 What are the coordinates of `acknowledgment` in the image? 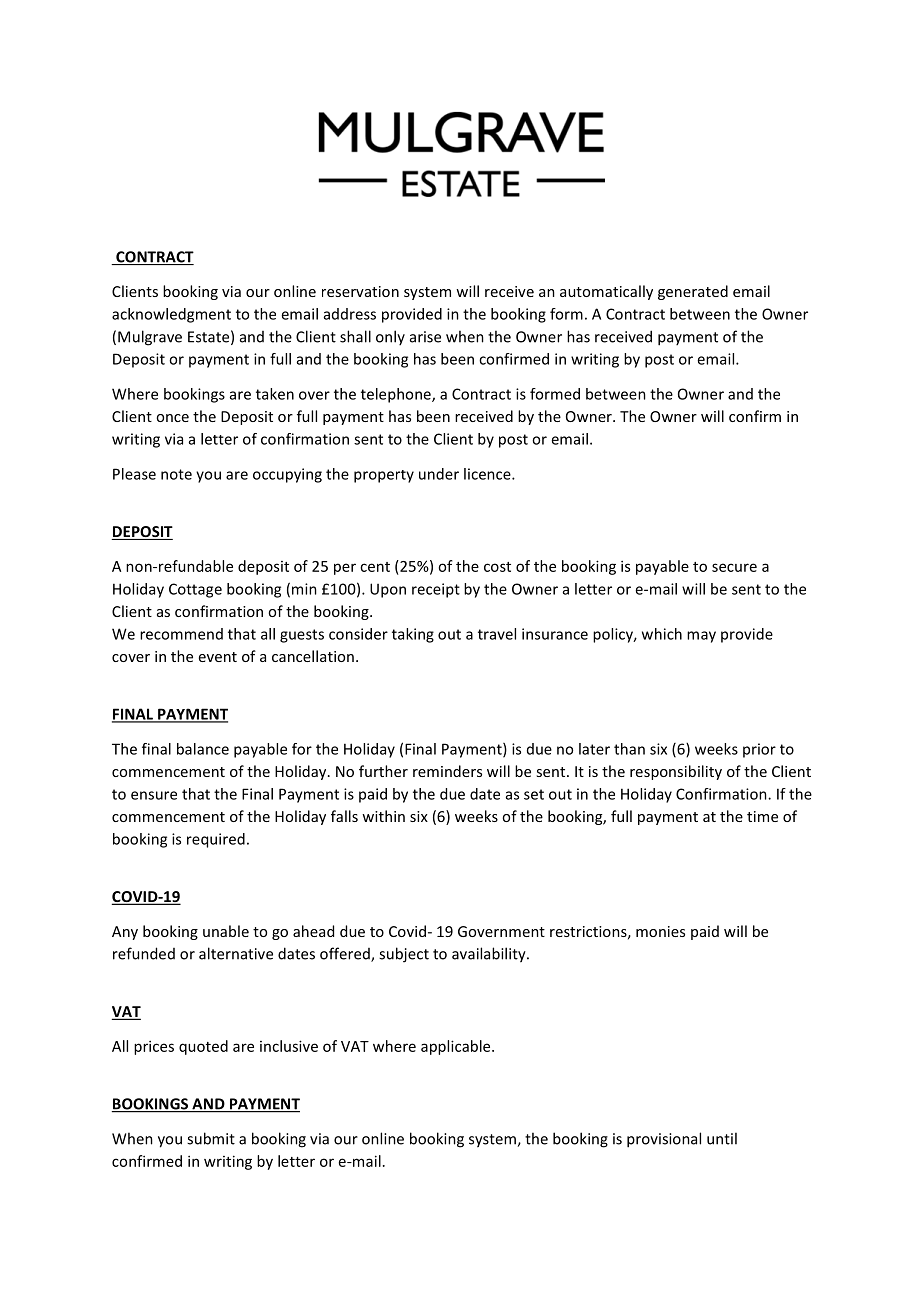 It's located at (171, 315).
